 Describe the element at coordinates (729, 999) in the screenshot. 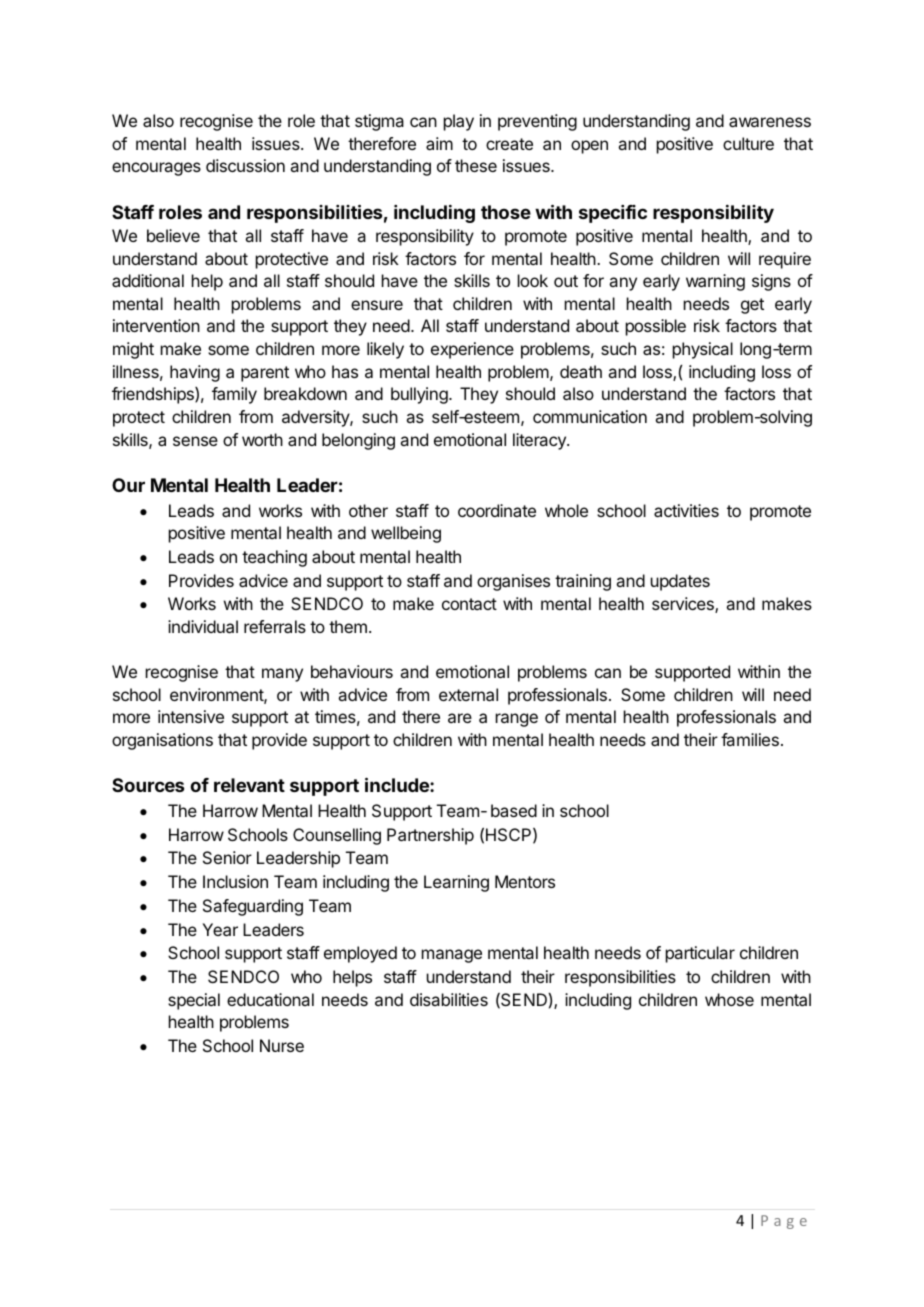

I see `whose` at that location.
